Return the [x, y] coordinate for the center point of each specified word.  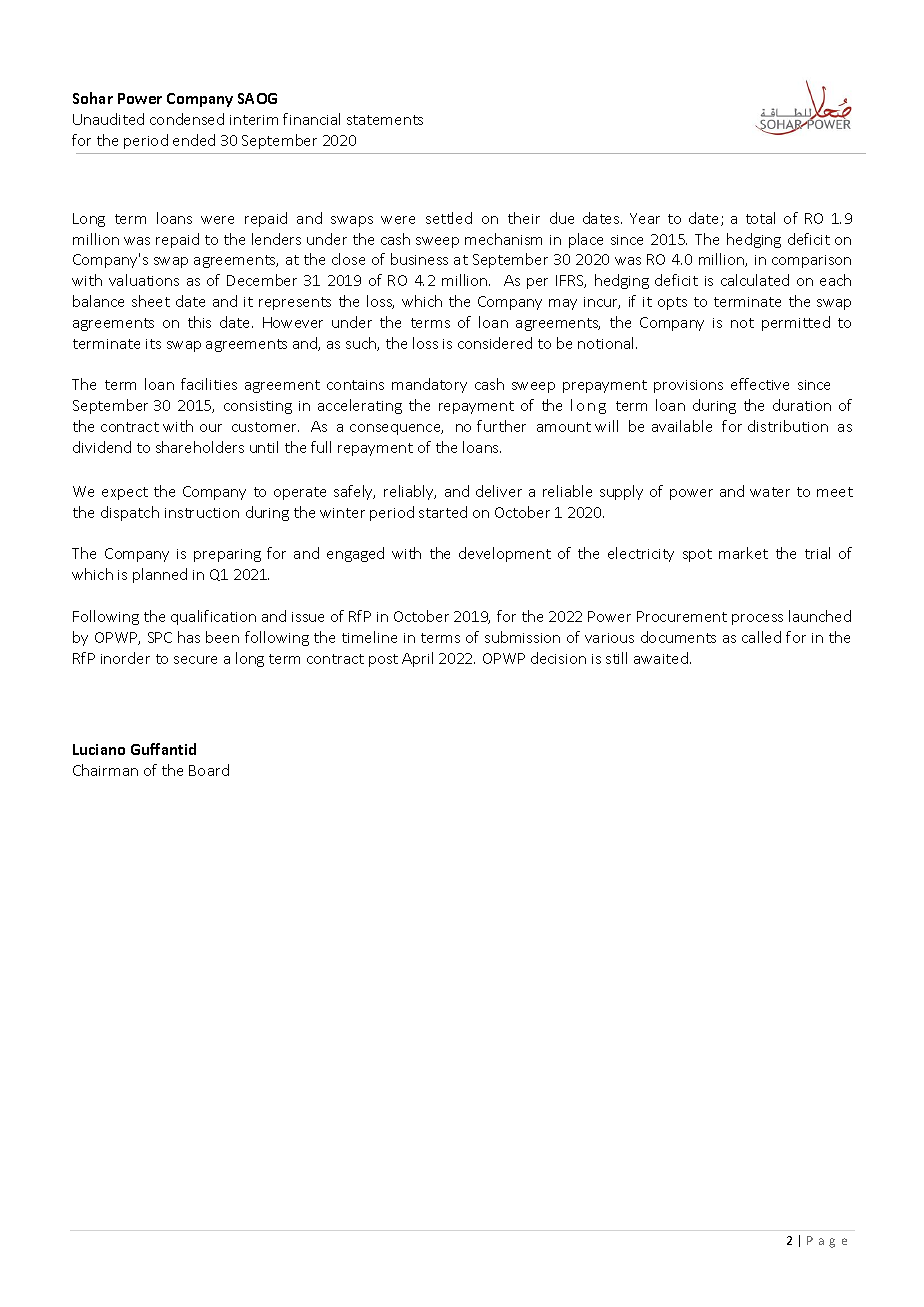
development [505, 554]
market [743, 553]
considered [495, 343]
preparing [227, 555]
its [153, 344]
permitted [796, 323]
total [760, 218]
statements [385, 120]
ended [194, 140]
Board [209, 770]
